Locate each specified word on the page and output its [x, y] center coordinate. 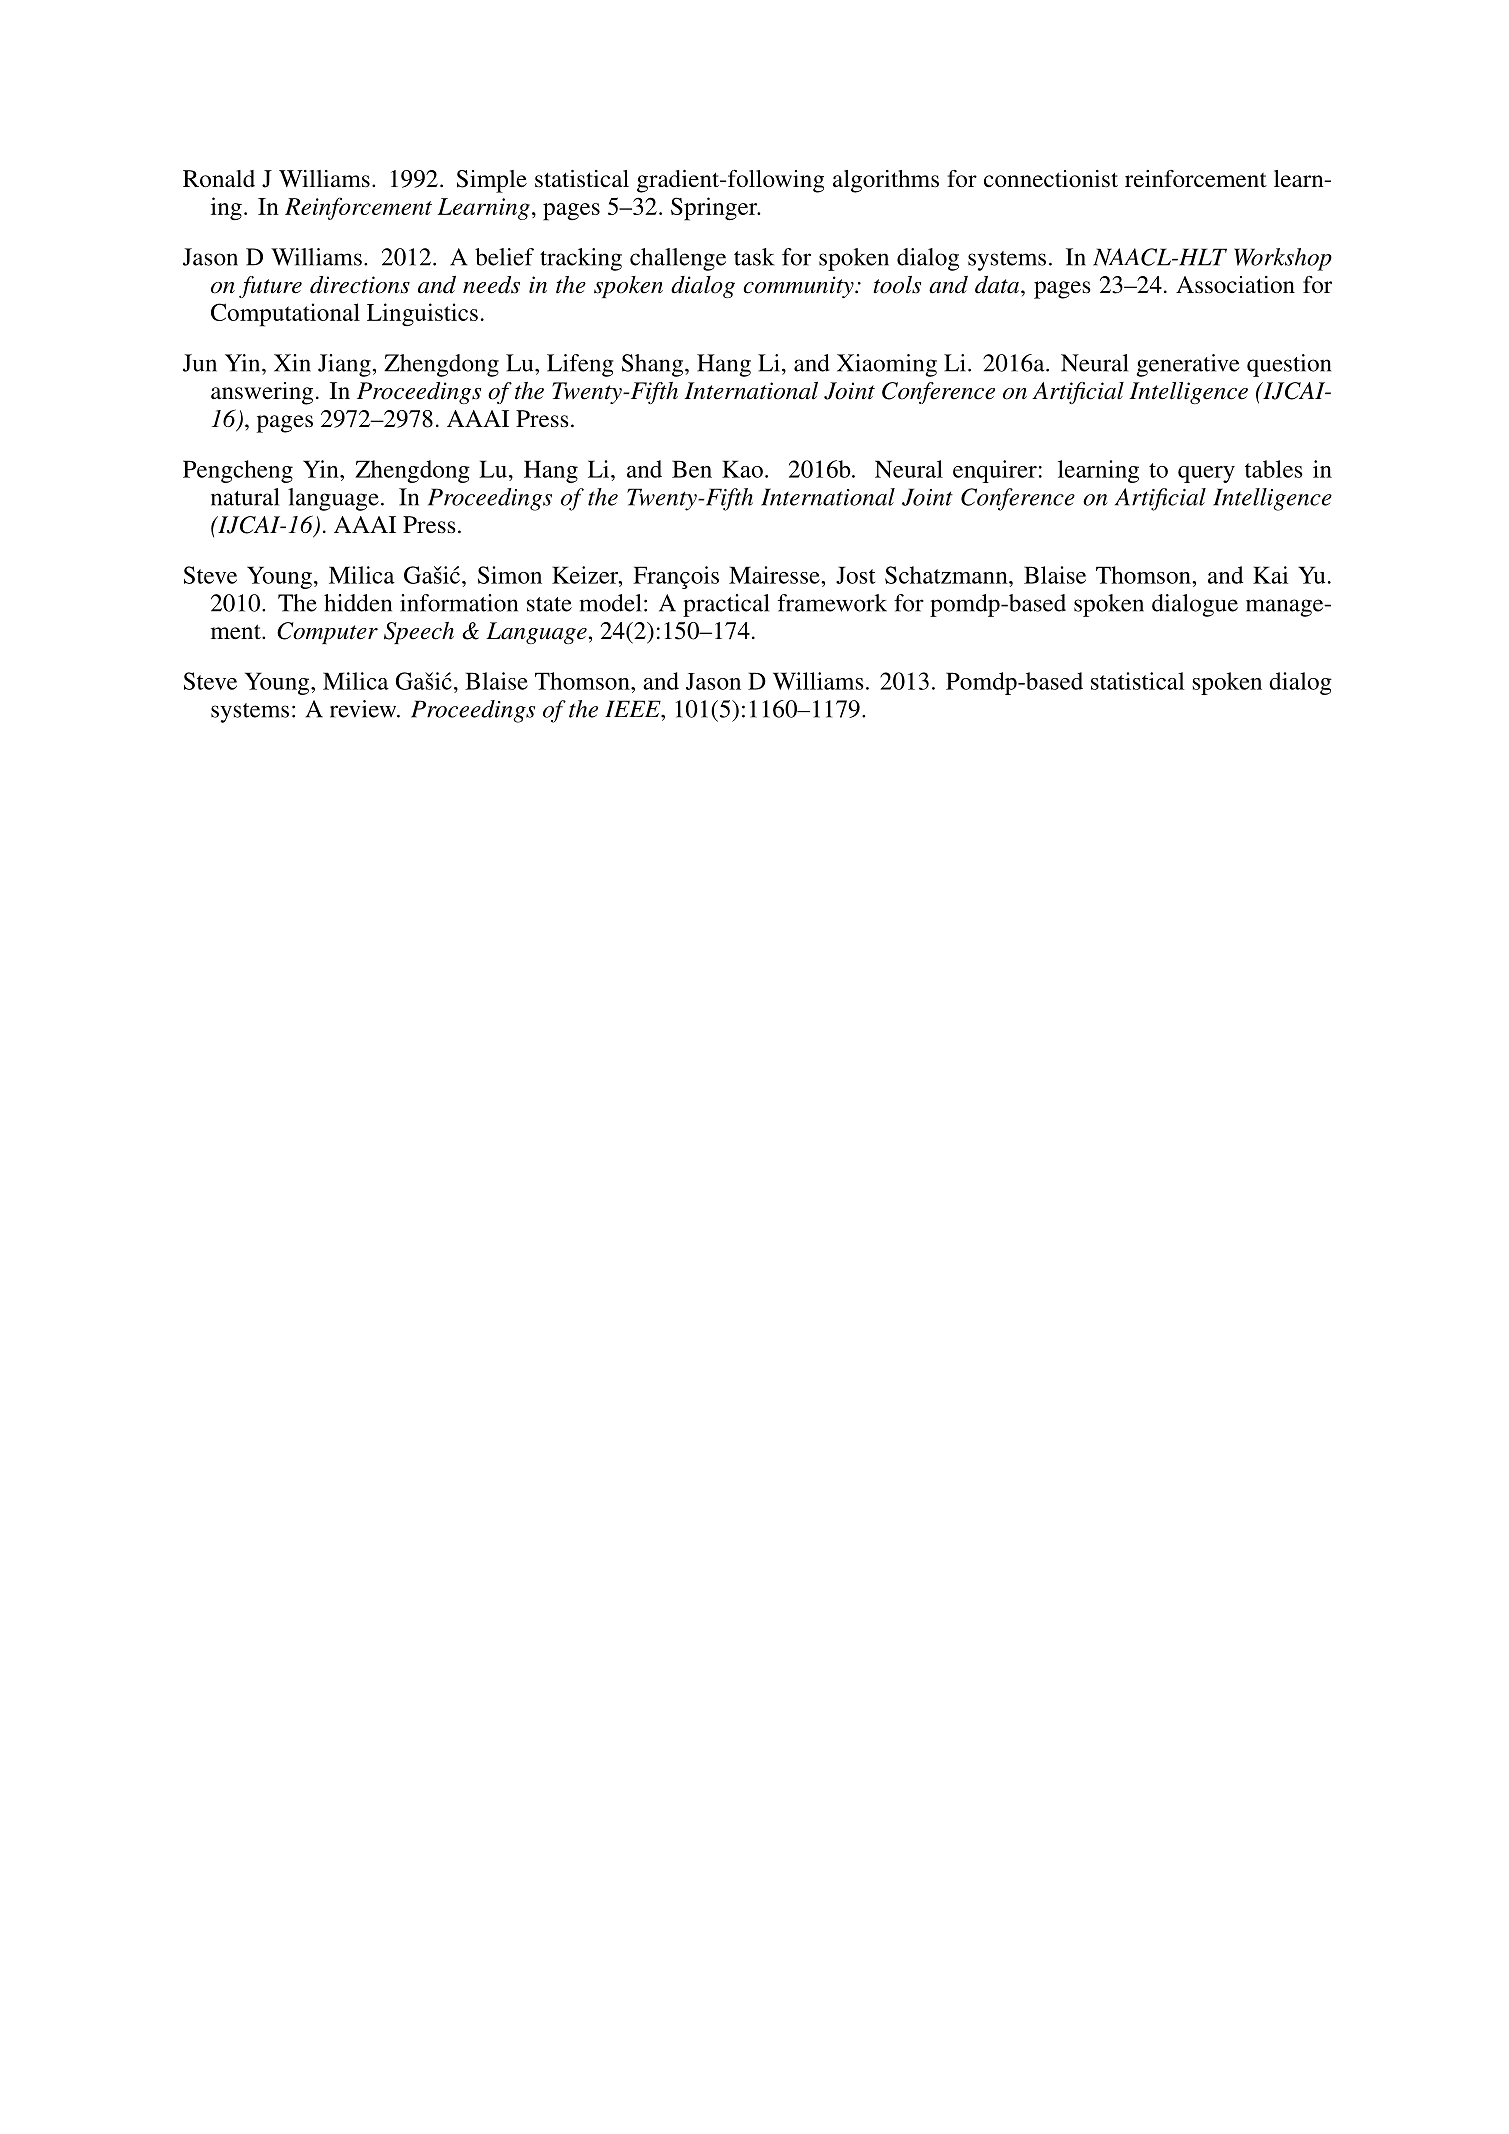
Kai [1270, 575]
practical [726, 605]
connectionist [1051, 179]
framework [832, 603]
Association [1235, 285]
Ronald [219, 179]
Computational [285, 315]
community [799, 287]
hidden [358, 603]
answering [262, 393]
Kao [742, 469]
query [1206, 474]
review [364, 709]
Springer [715, 209]
